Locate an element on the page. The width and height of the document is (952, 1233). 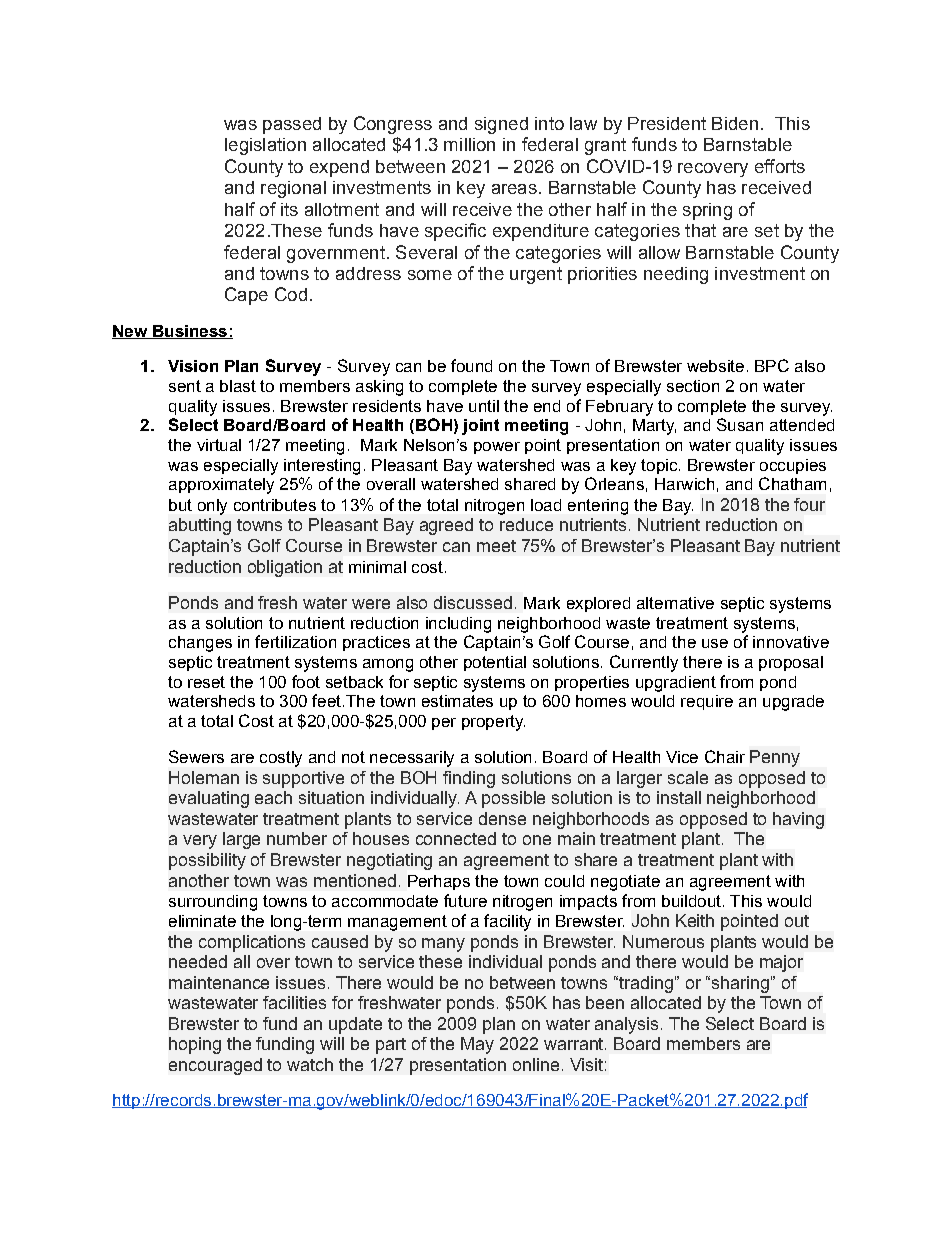
million is located at coordinates (469, 144).
